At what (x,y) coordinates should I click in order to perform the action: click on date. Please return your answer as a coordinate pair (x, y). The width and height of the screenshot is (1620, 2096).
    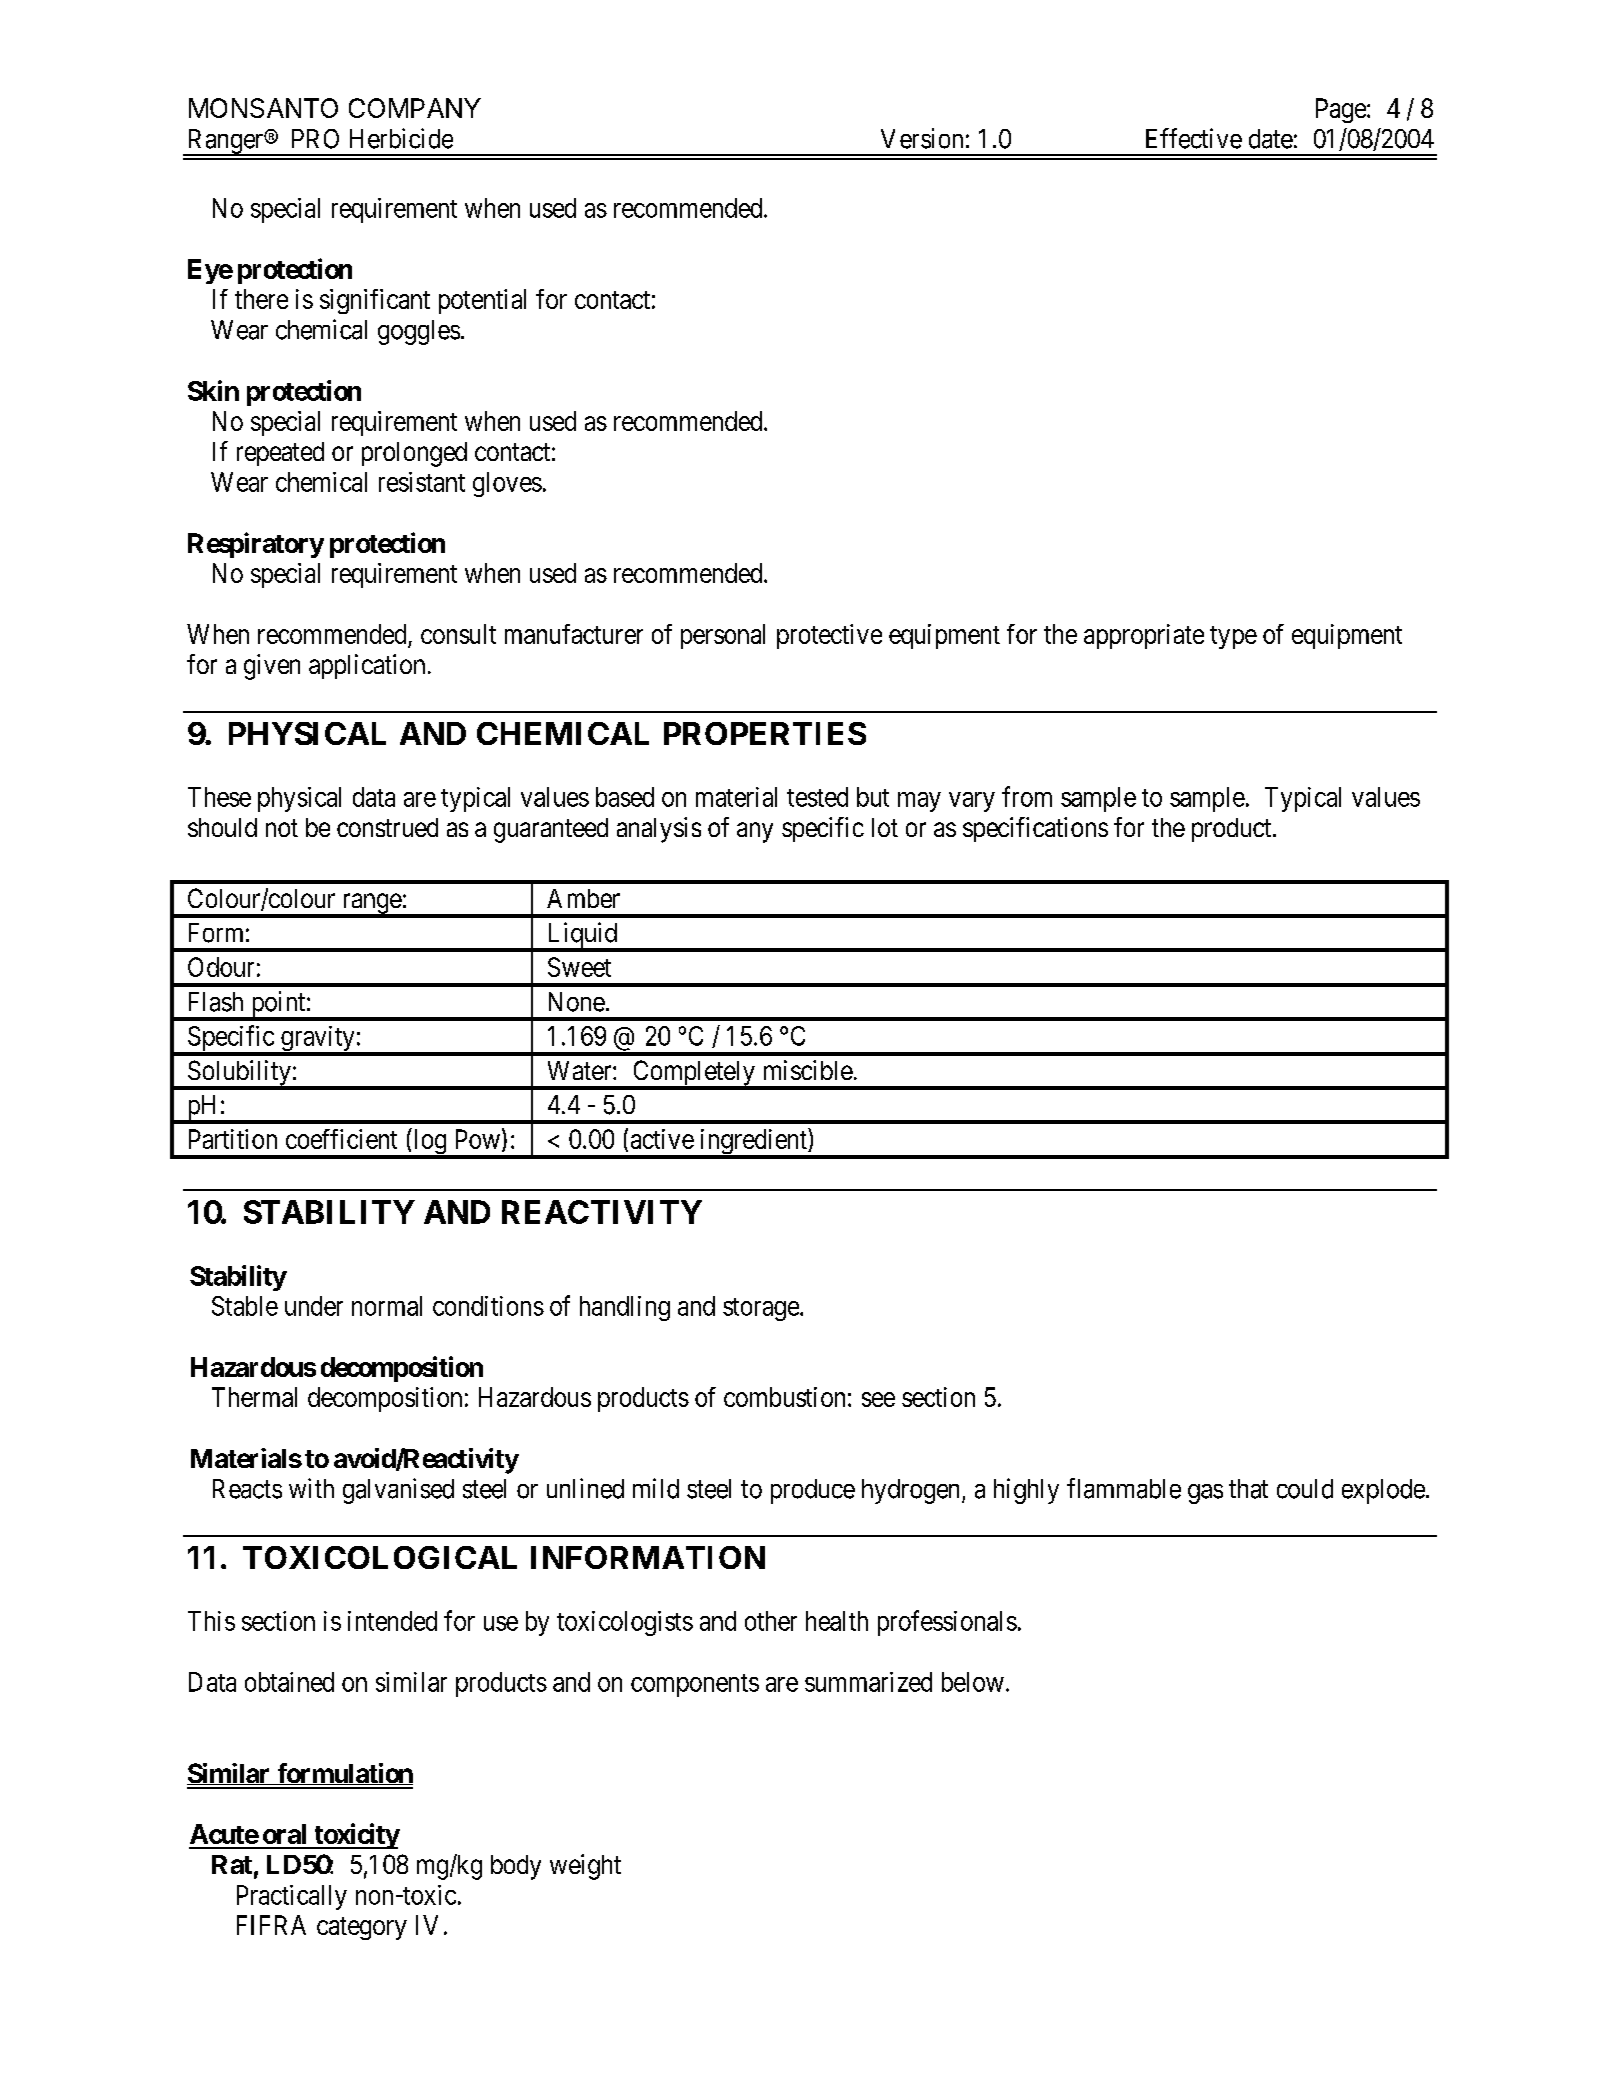
    Looking at the image, I should click on (1271, 139).
